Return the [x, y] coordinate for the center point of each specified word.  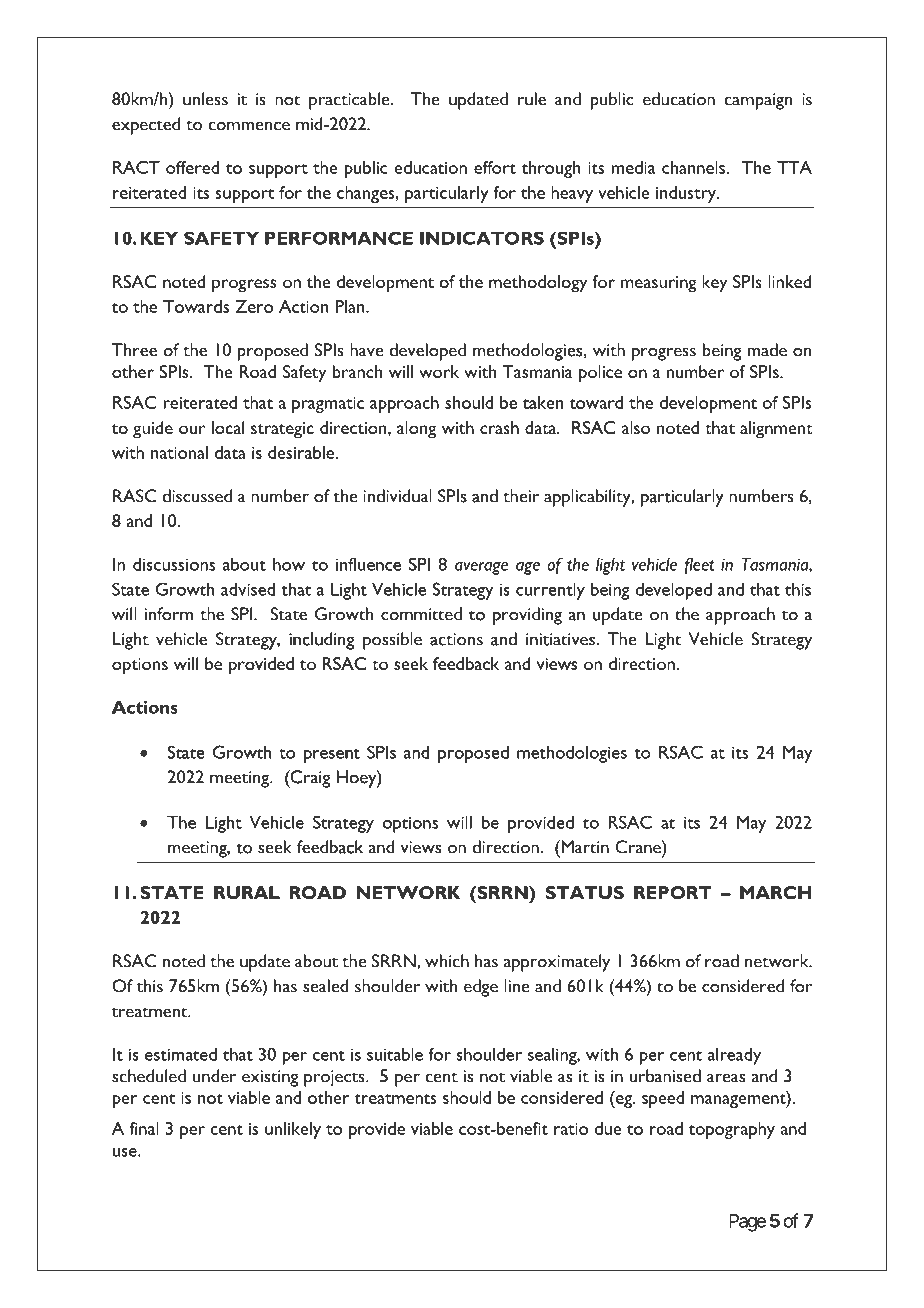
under [214, 1076]
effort [495, 167]
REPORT [673, 892]
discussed [197, 496]
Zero [254, 306]
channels [694, 167]
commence [249, 126]
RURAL [247, 892]
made [767, 350]
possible [392, 641]
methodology [538, 284]
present [332, 756]
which [447, 961]
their [521, 496]
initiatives [561, 639]
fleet [700, 566]
